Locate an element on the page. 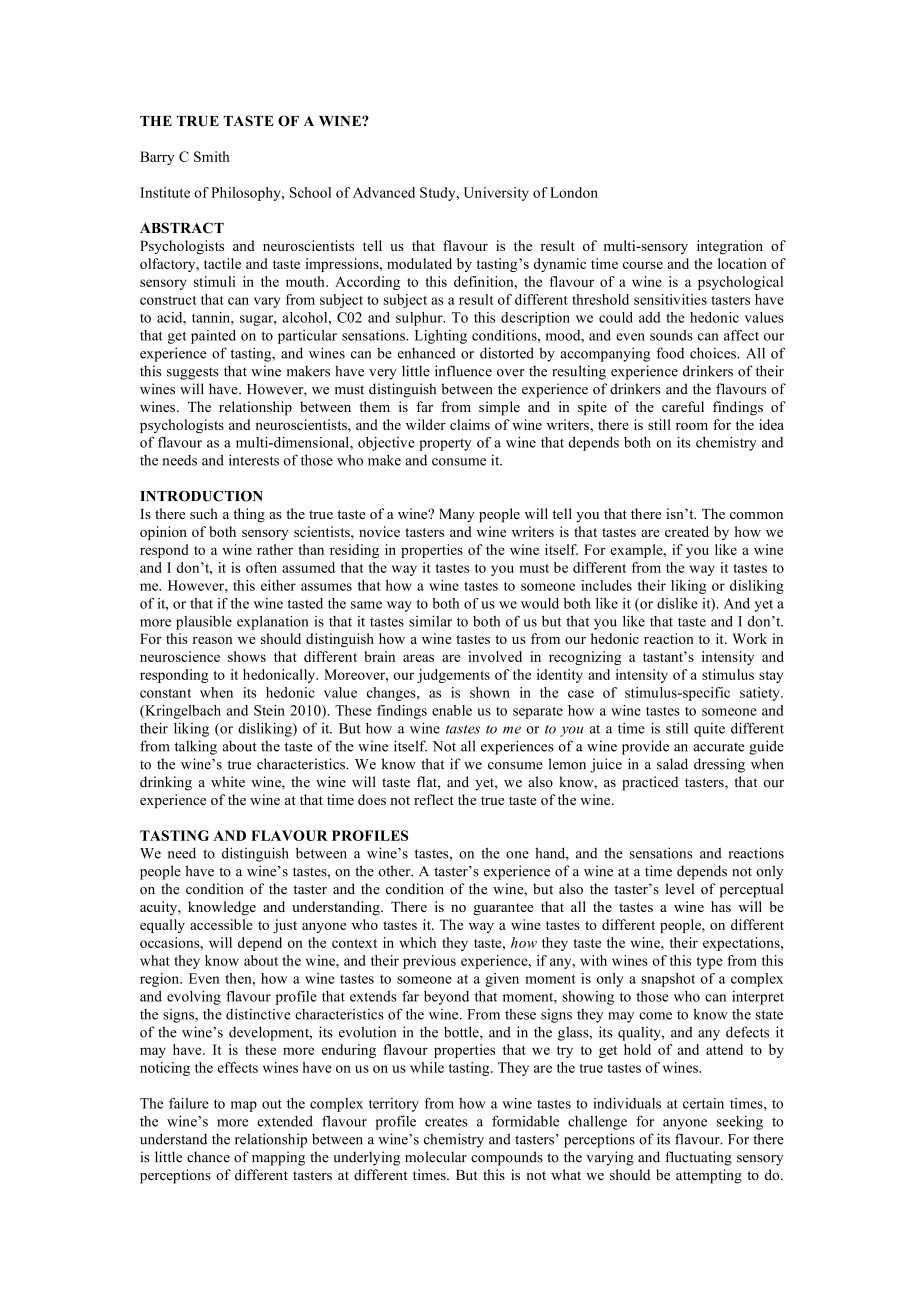 The image size is (924, 1308). integration is located at coordinates (730, 247).
